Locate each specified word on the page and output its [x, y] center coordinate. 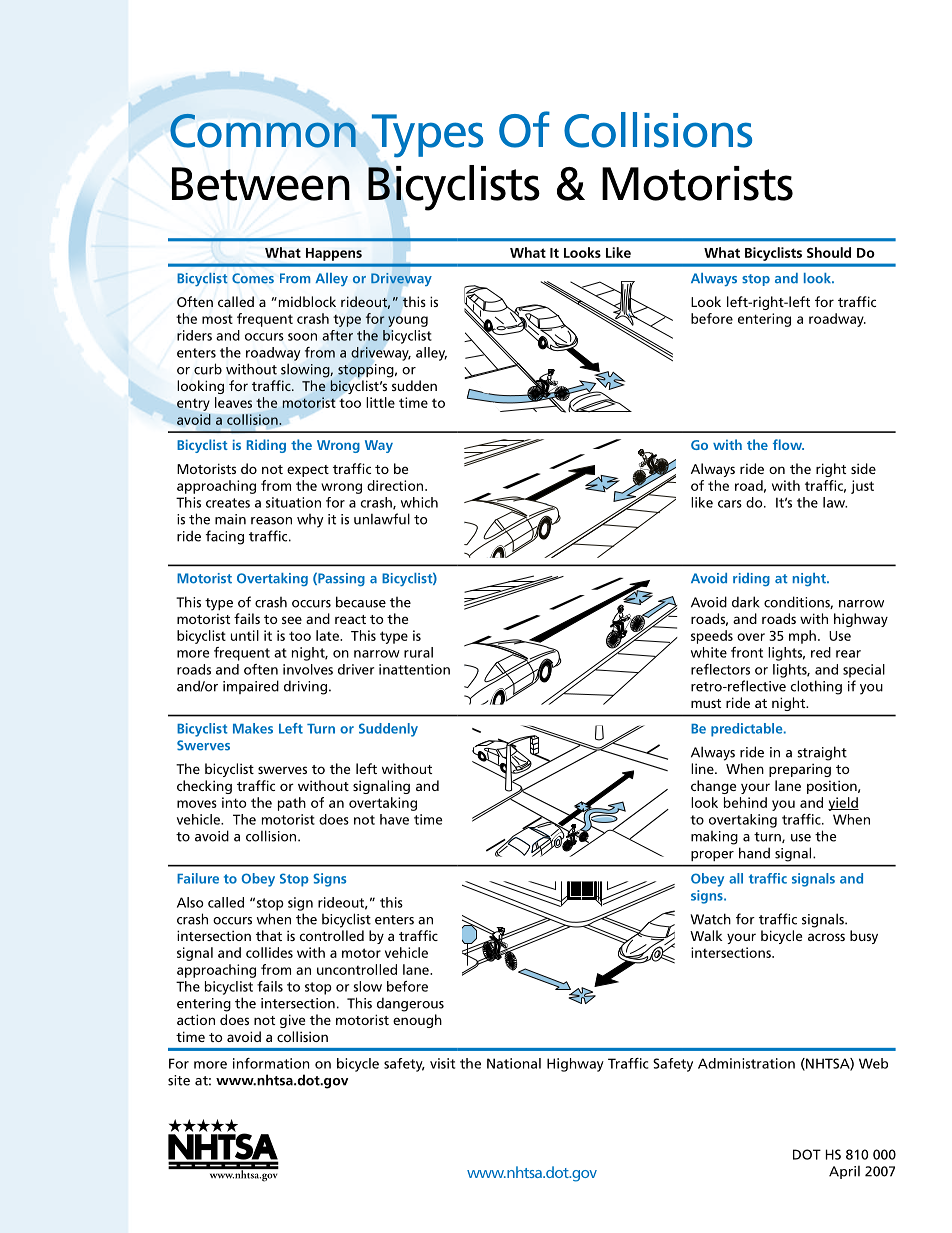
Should [829, 252]
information [271, 1063]
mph [802, 637]
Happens [334, 254]
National [514, 1063]
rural [418, 652]
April [844, 1172]
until [245, 635]
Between [261, 184]
